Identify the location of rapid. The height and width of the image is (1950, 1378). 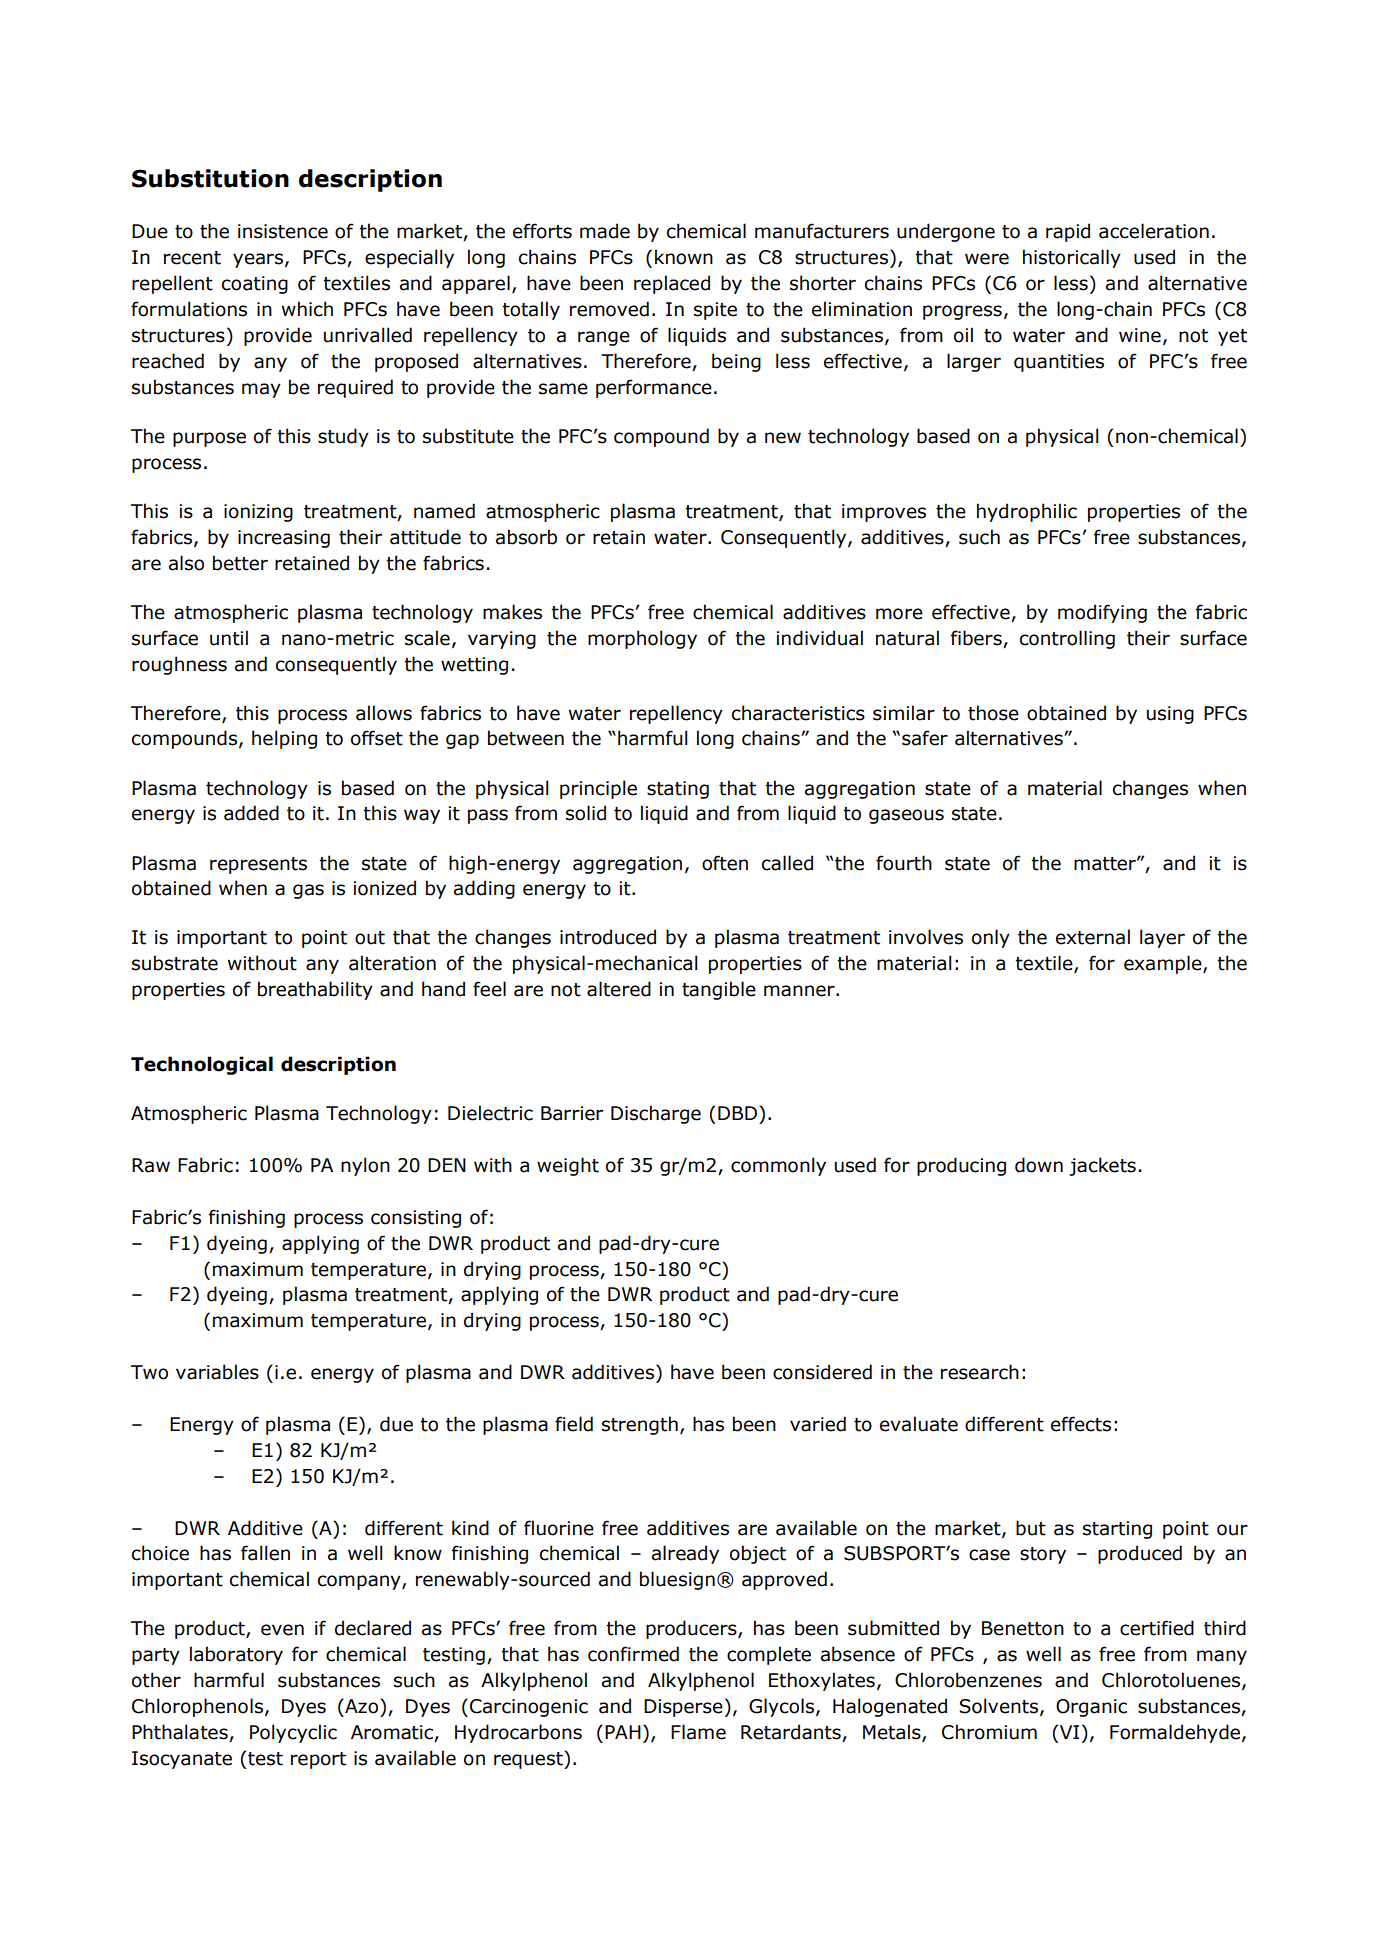
(1068, 232).
